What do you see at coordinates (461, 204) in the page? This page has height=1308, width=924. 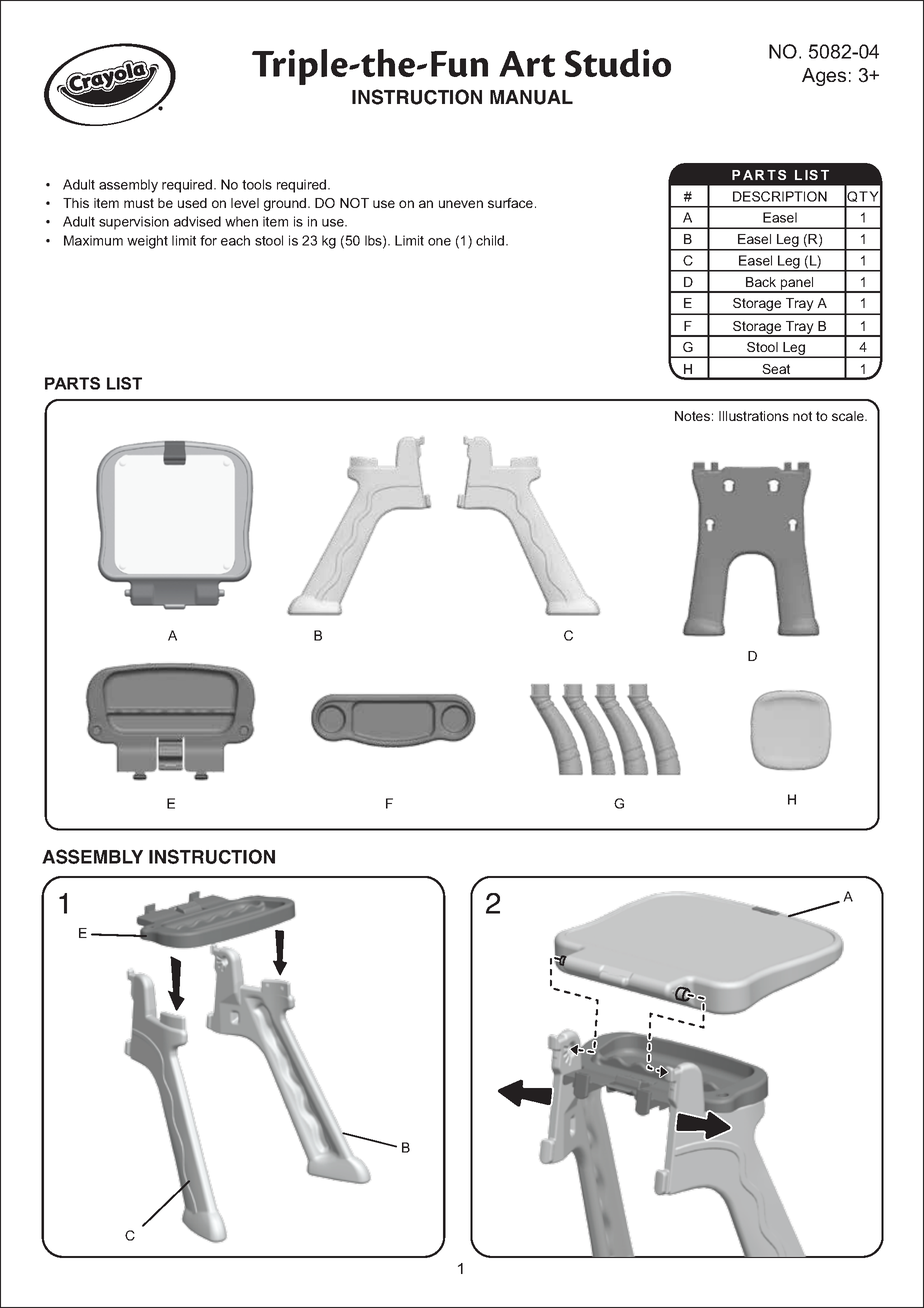 I see `uneven` at bounding box center [461, 204].
